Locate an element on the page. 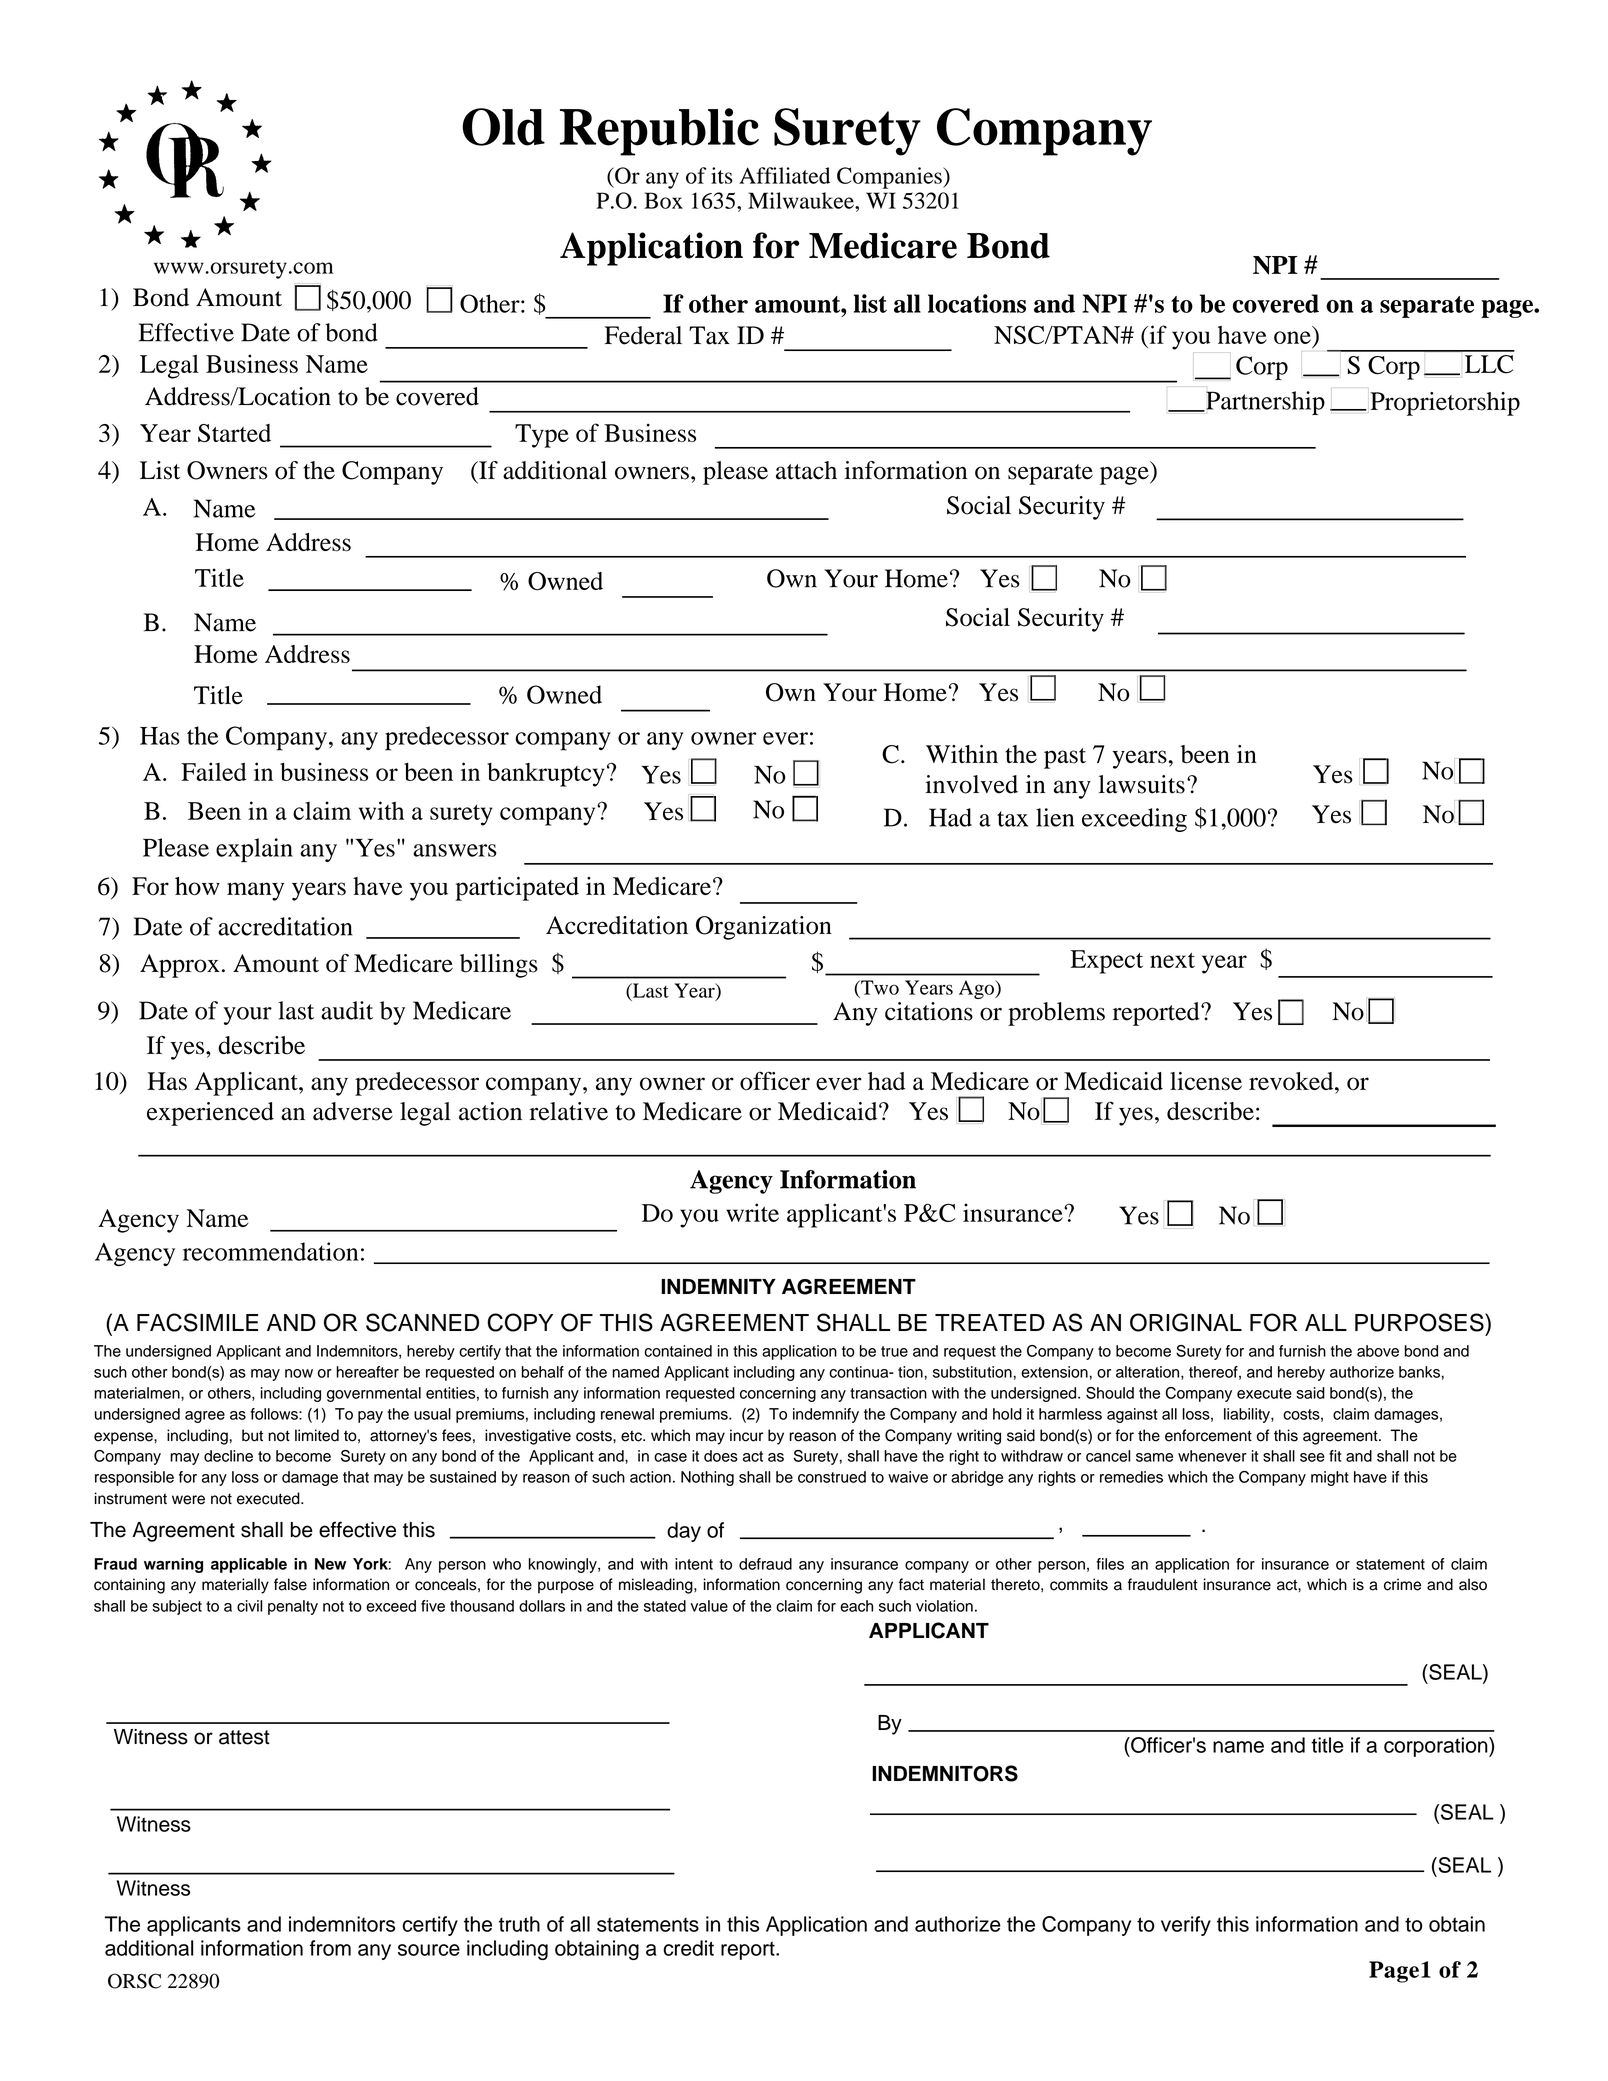  verify is located at coordinates (1186, 1926).
